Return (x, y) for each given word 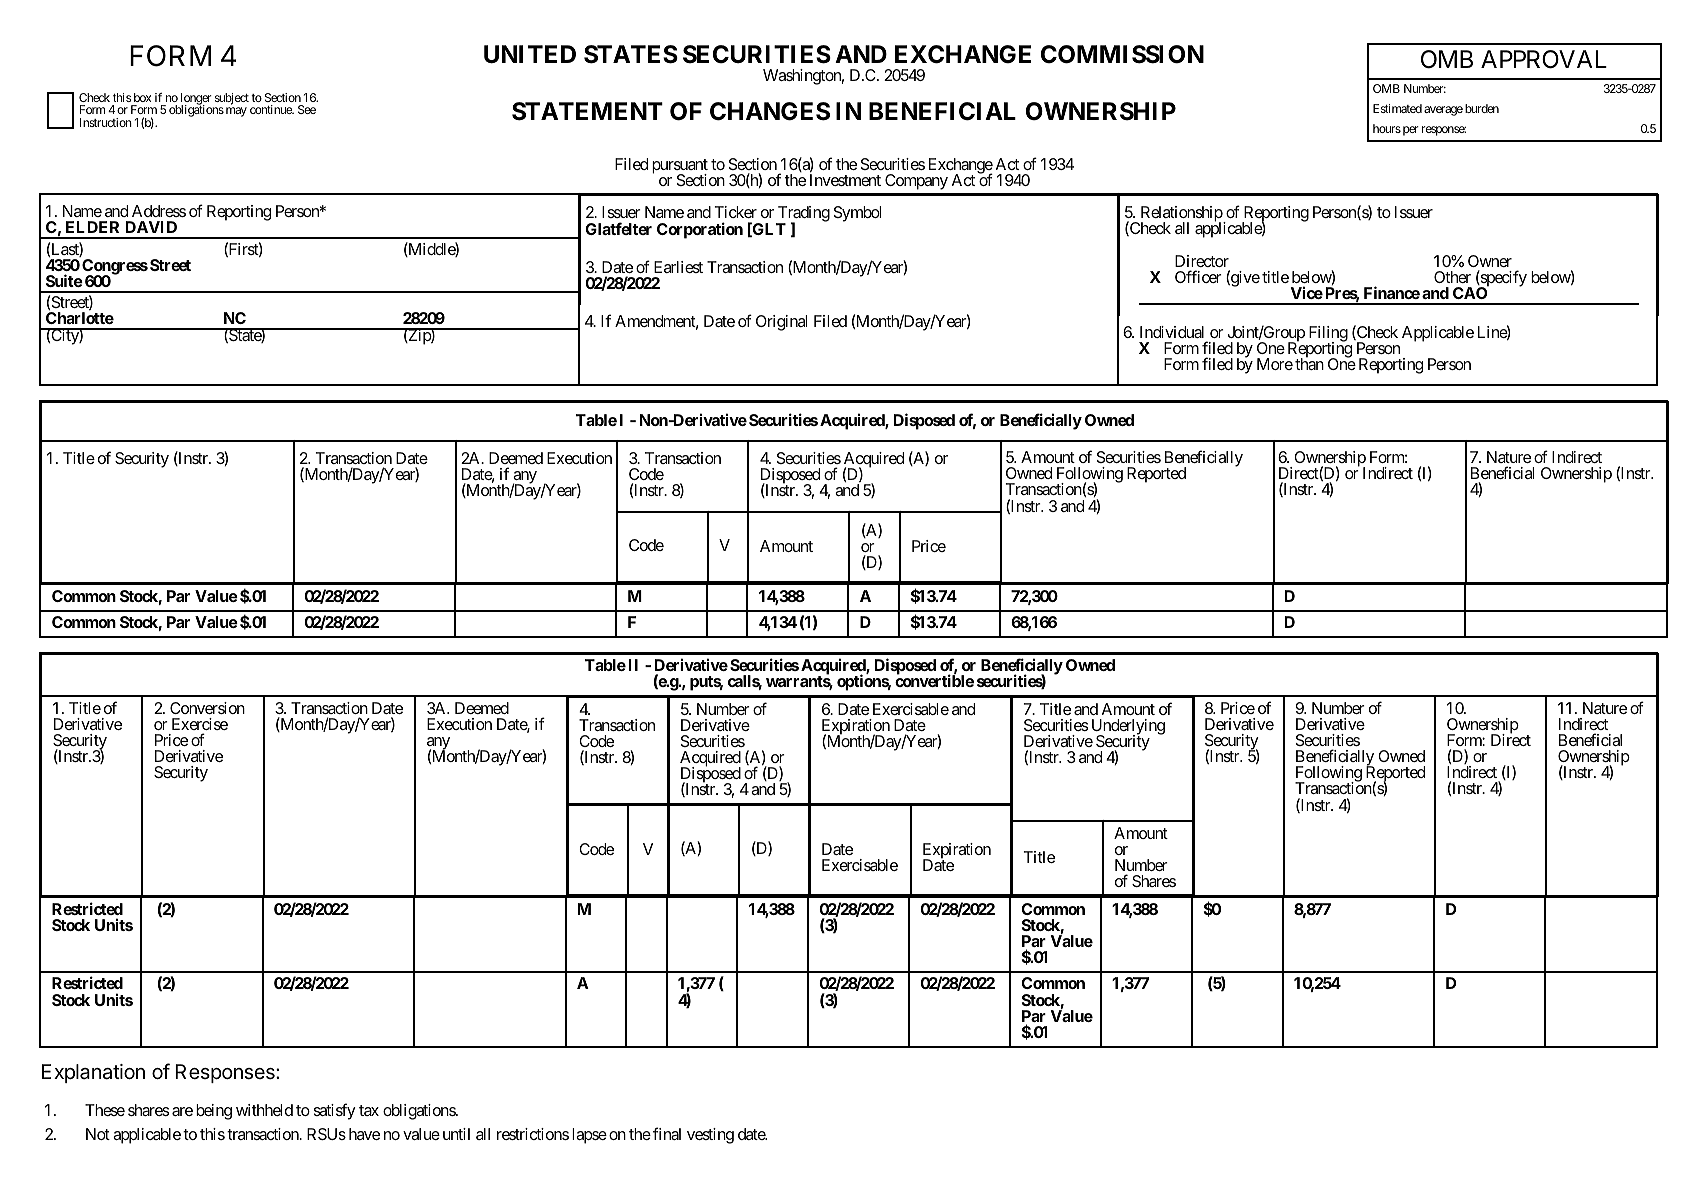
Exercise (200, 724)
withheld (264, 1110)
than (1309, 363)
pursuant (680, 167)
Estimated (1397, 108)
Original (781, 323)
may (236, 112)
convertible (934, 680)
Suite (64, 280)
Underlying (1128, 728)
